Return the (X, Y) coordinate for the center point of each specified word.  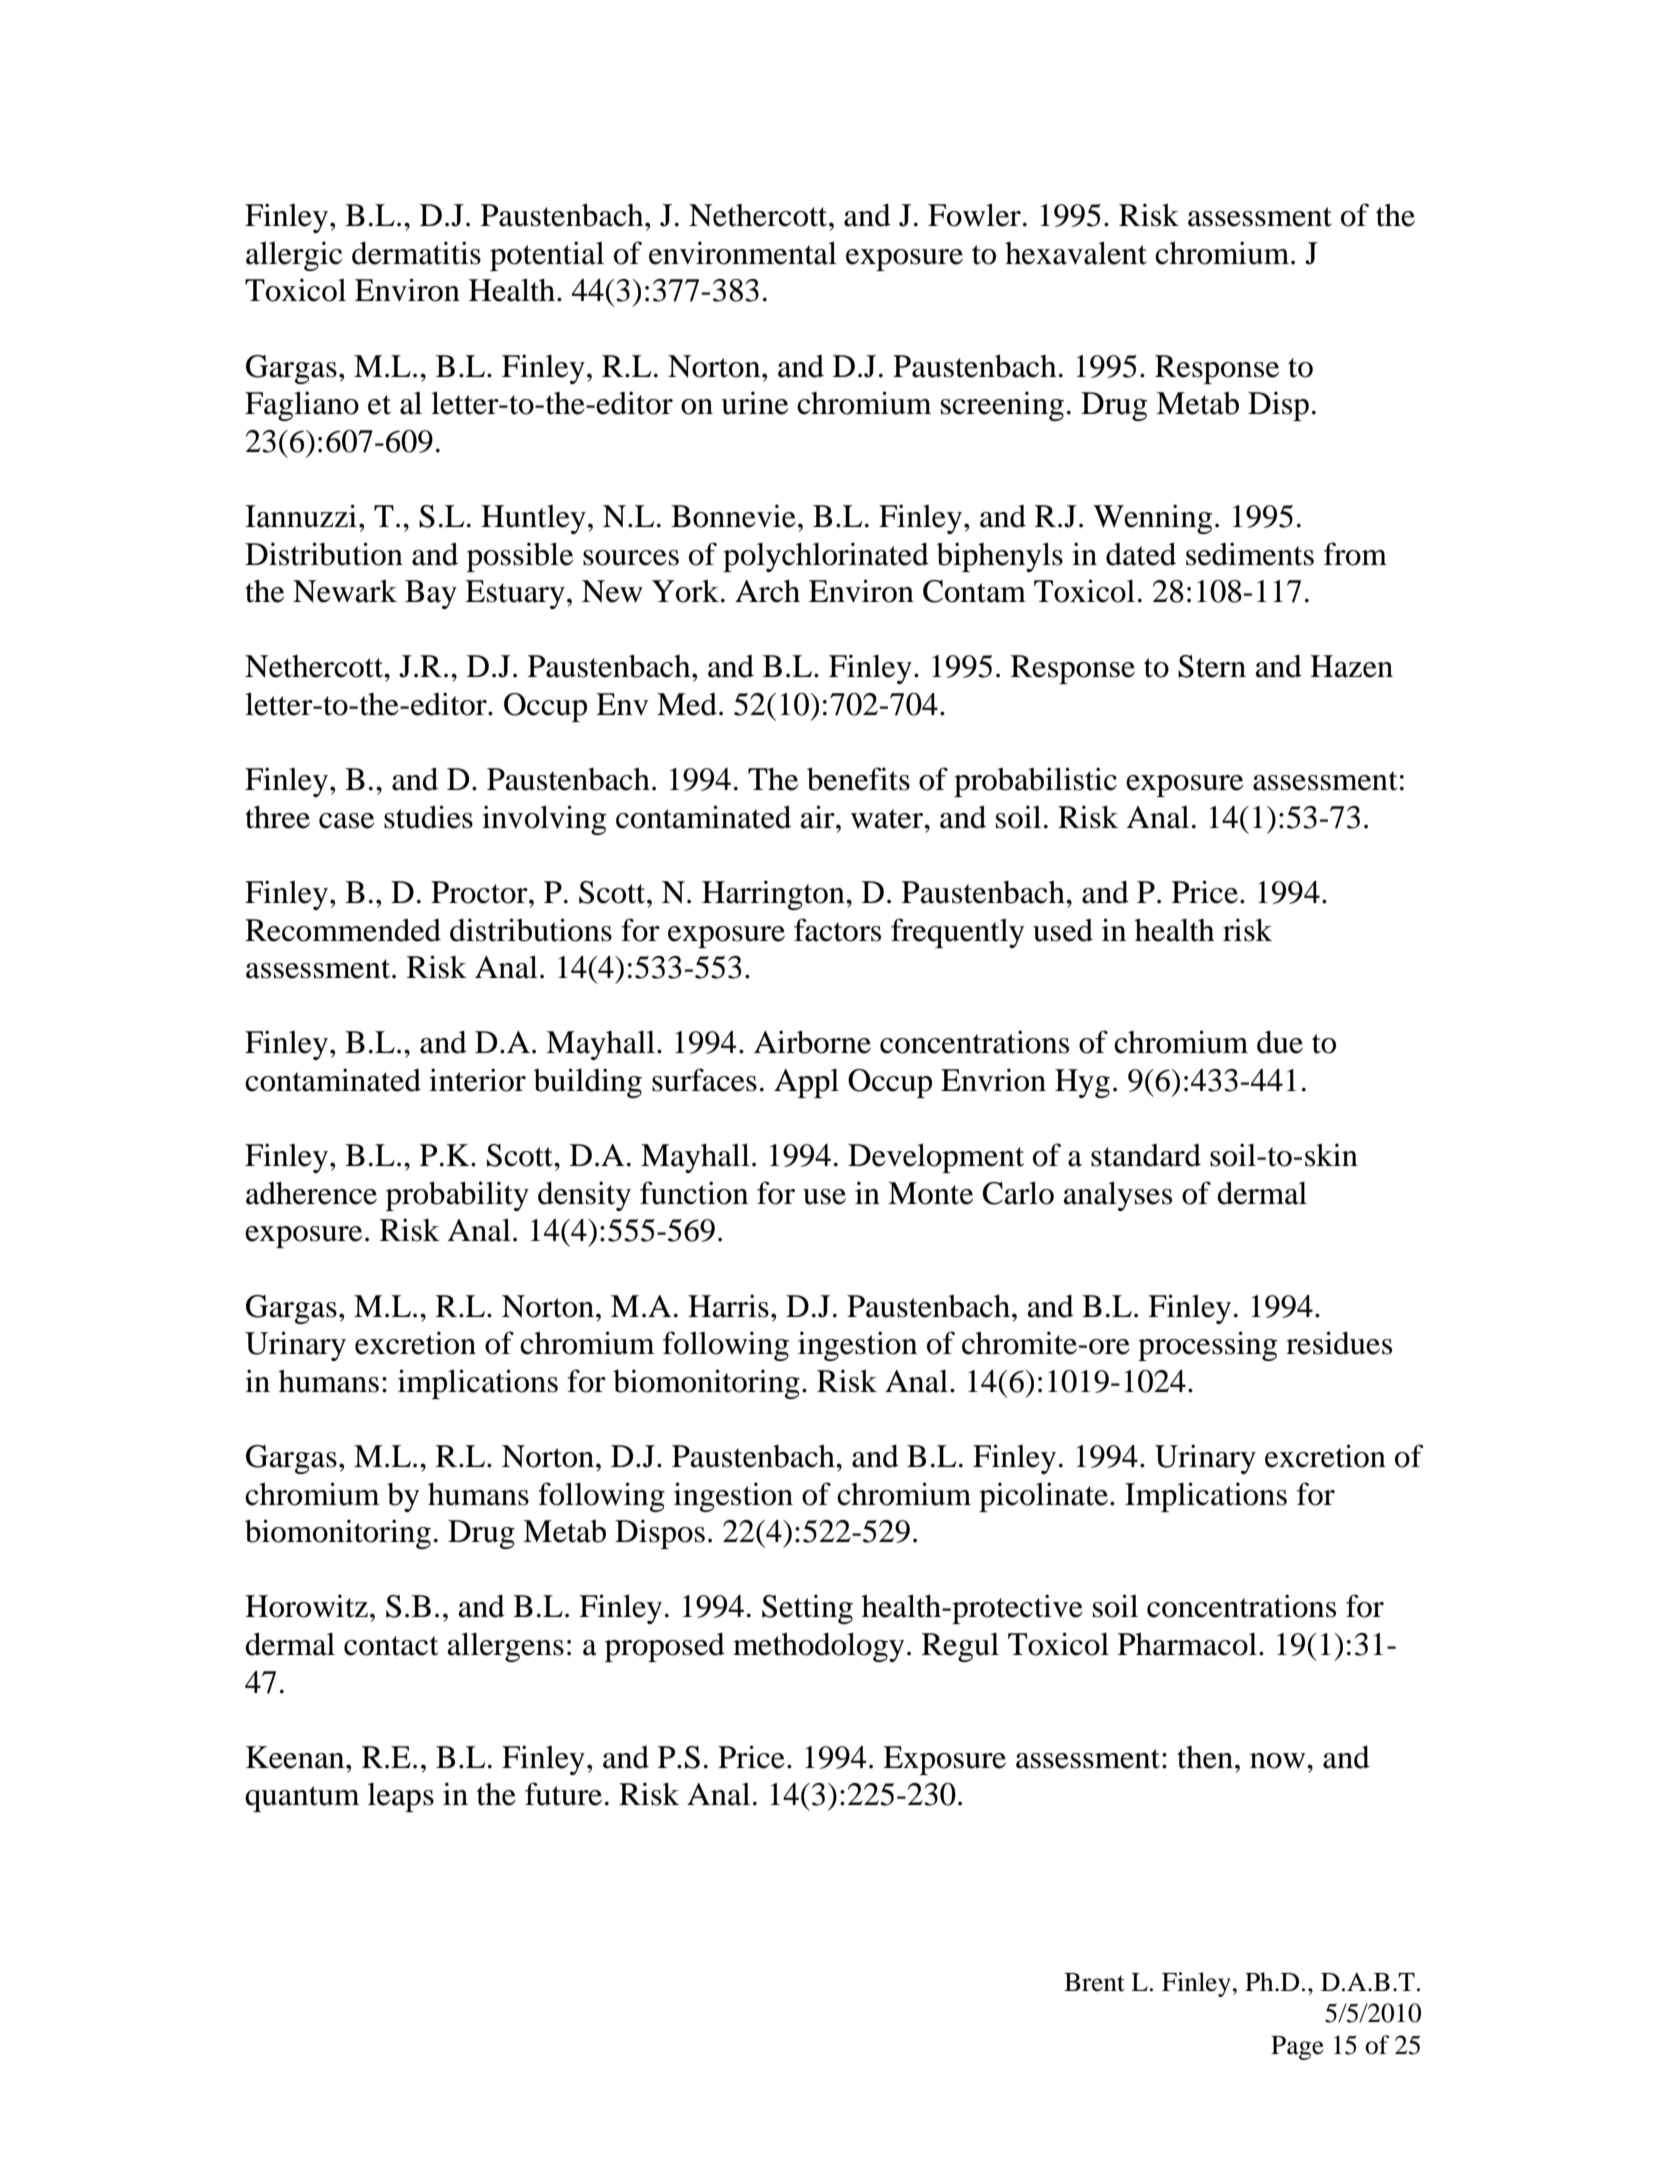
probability (457, 1196)
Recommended (343, 930)
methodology (818, 1647)
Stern (1212, 666)
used (1063, 930)
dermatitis (416, 253)
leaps (401, 1797)
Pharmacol (1187, 1644)
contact (391, 1646)
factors (837, 930)
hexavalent (1076, 253)
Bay (431, 594)
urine (754, 403)
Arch (767, 591)
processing (1207, 1346)
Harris (728, 1306)
